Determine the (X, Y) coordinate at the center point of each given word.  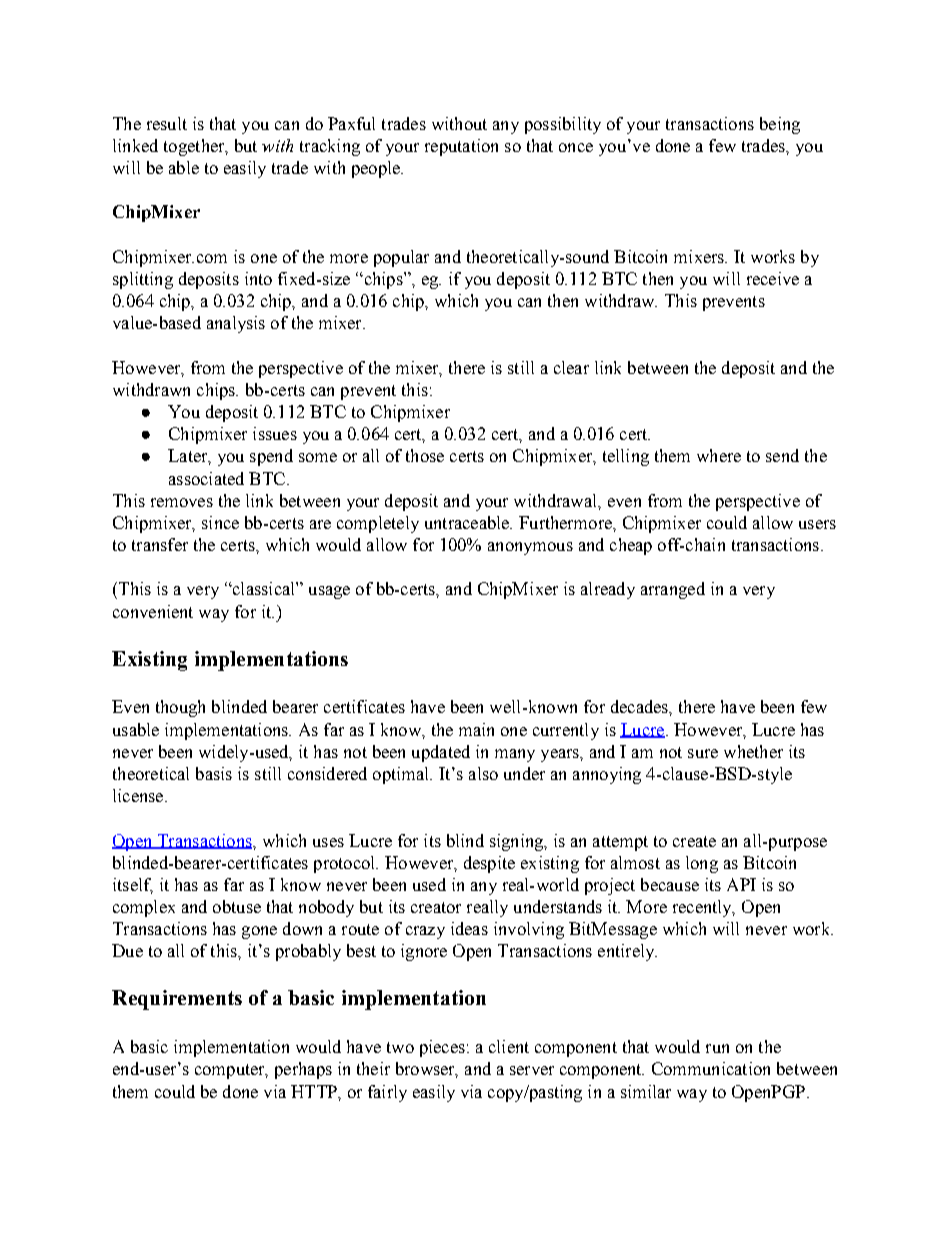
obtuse (237, 906)
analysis (236, 324)
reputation (461, 147)
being (780, 125)
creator (436, 907)
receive (773, 278)
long (702, 864)
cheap (631, 546)
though (180, 708)
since (220, 522)
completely (378, 524)
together (195, 147)
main (476, 729)
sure (703, 753)
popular (401, 258)
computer (231, 1071)
